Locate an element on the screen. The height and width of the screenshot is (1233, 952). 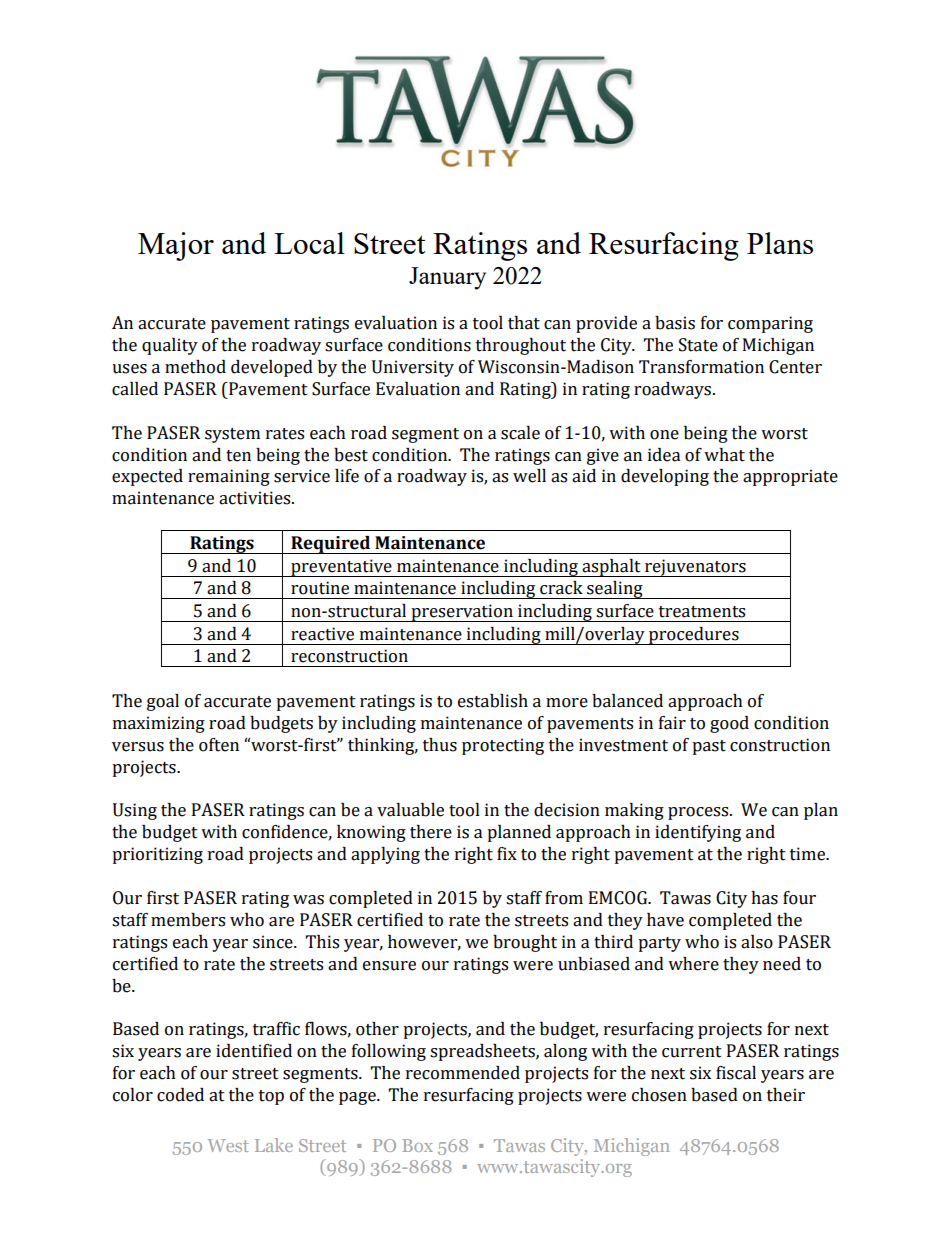
West is located at coordinates (228, 1145).
